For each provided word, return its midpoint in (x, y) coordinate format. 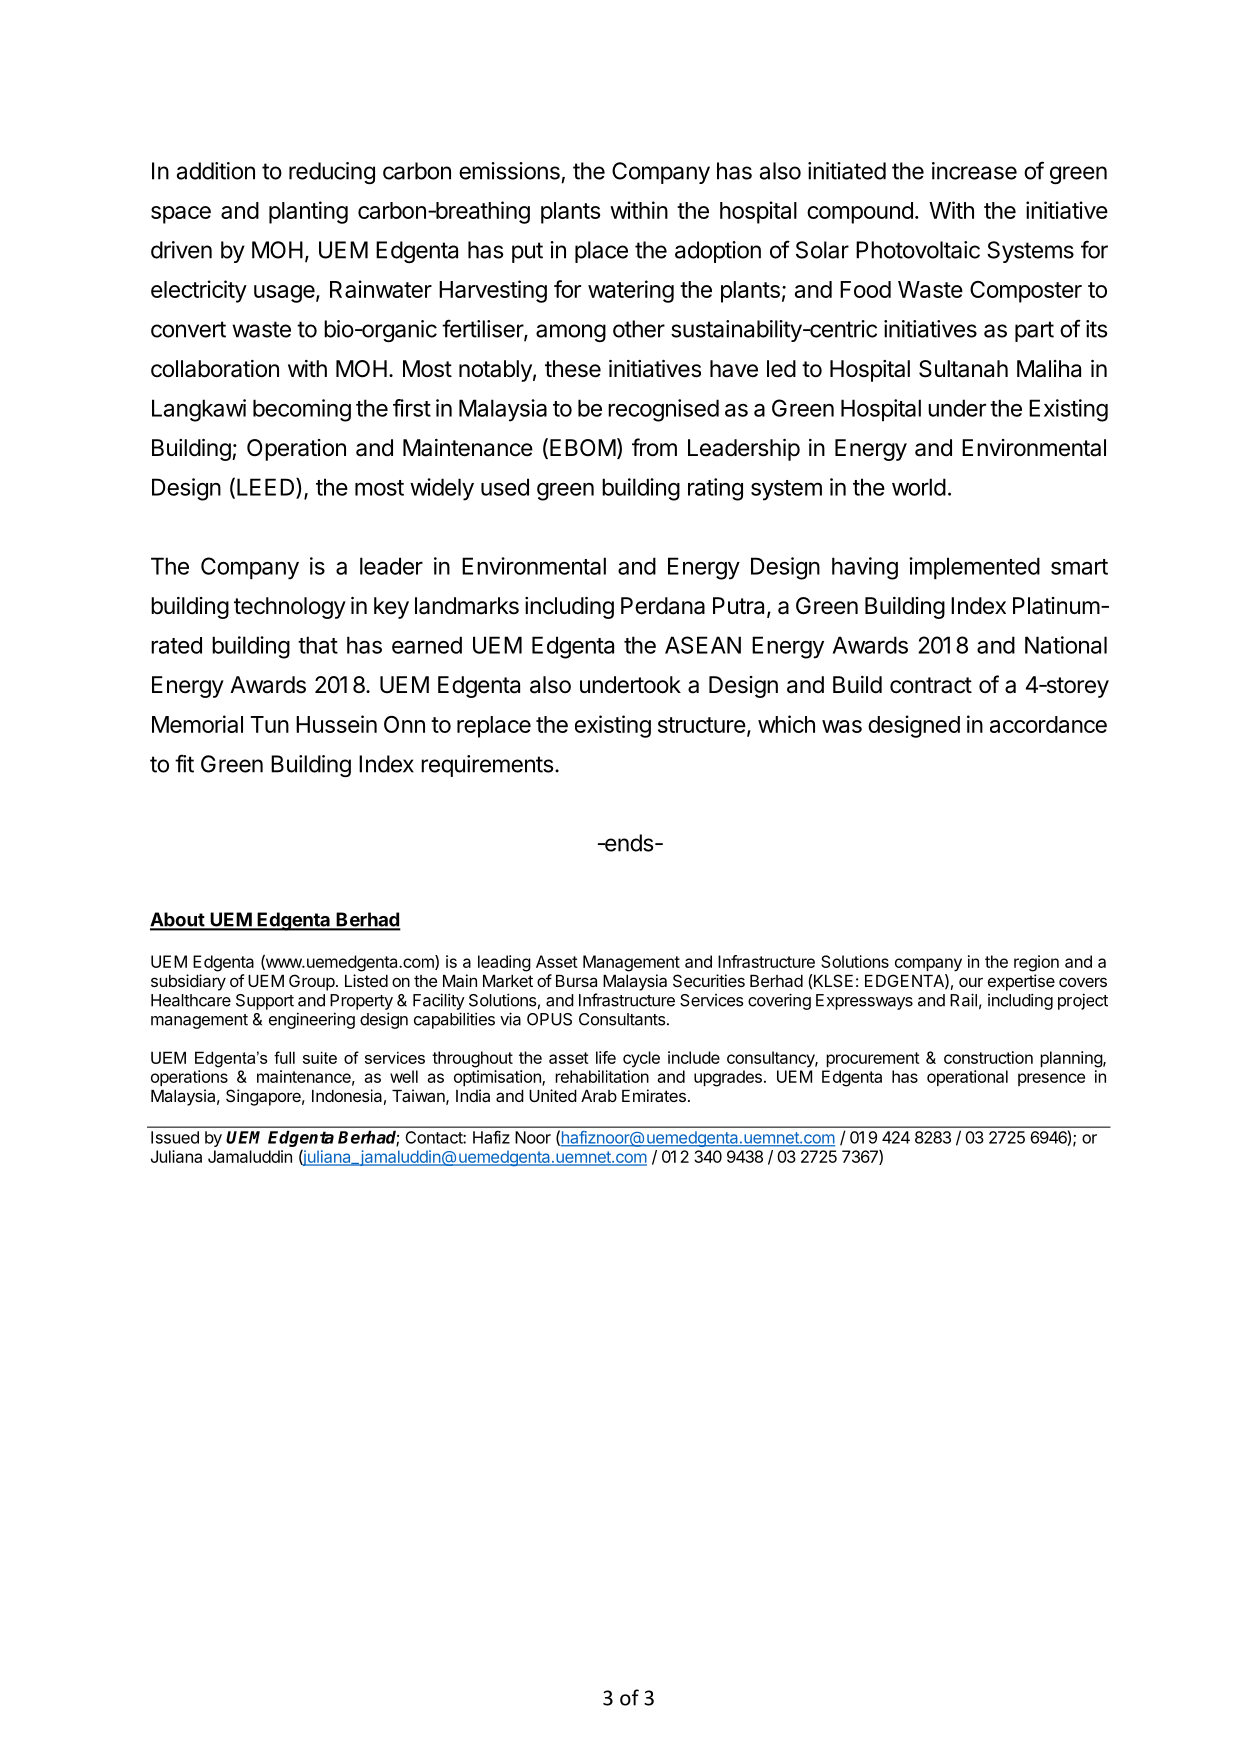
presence (1051, 1079)
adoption (718, 252)
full (284, 1057)
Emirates (654, 1095)
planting (308, 212)
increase (974, 171)
